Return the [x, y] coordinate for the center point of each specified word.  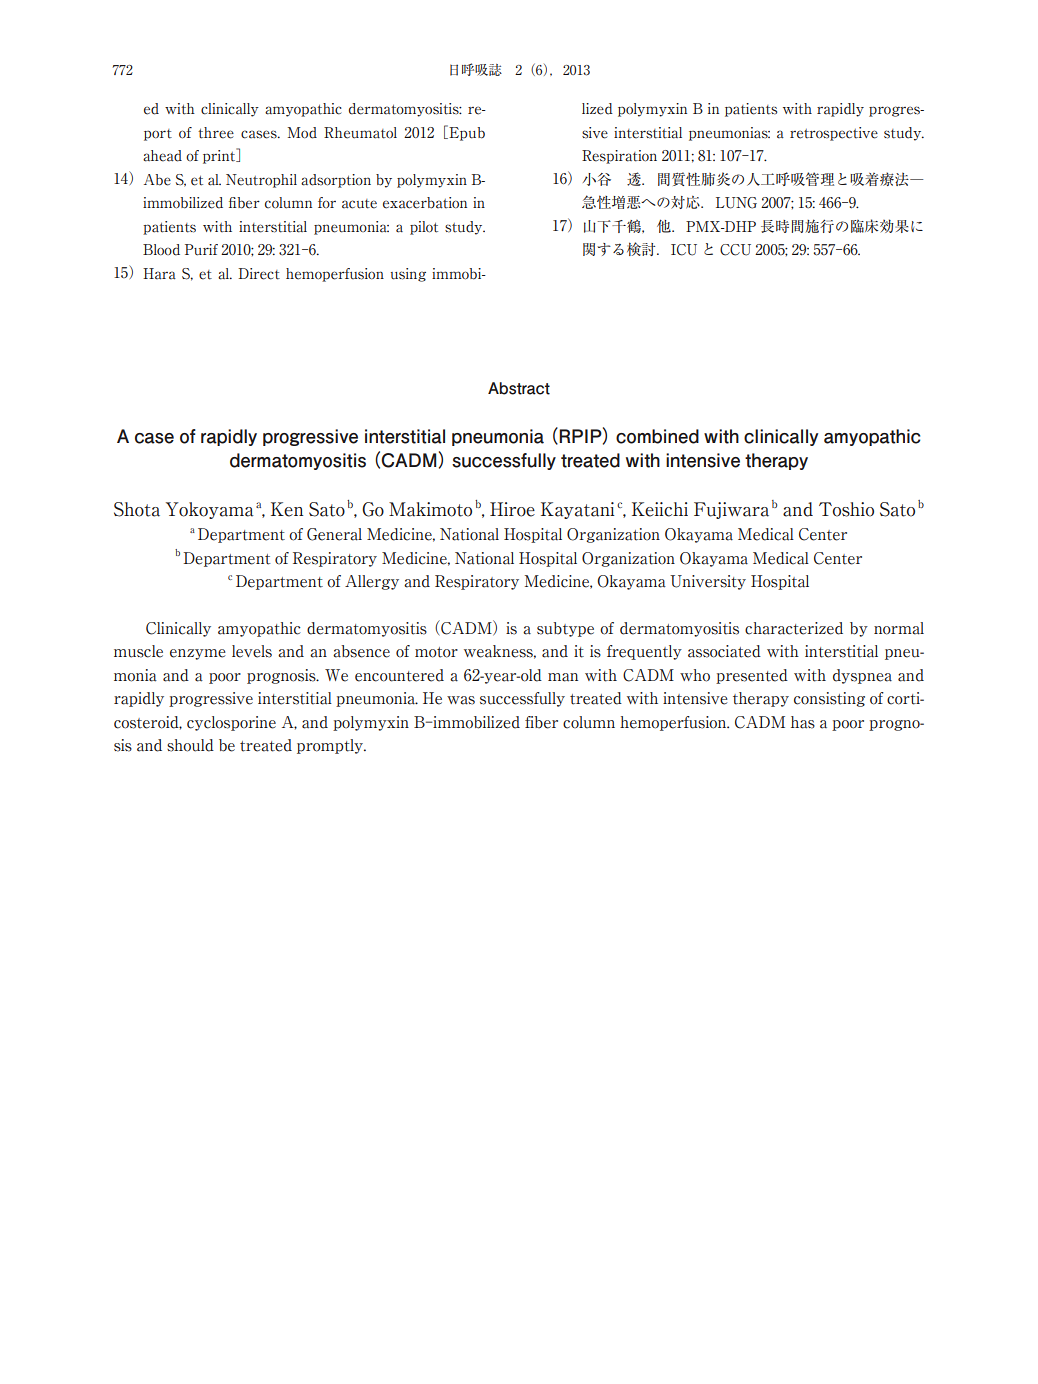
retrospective [834, 134]
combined [657, 436]
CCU [735, 250]
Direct [259, 274]
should [190, 745]
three [216, 133]
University [708, 582]
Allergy [372, 582]
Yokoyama [210, 510]
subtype [565, 629]
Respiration [619, 157]
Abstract [519, 388]
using [408, 275]
